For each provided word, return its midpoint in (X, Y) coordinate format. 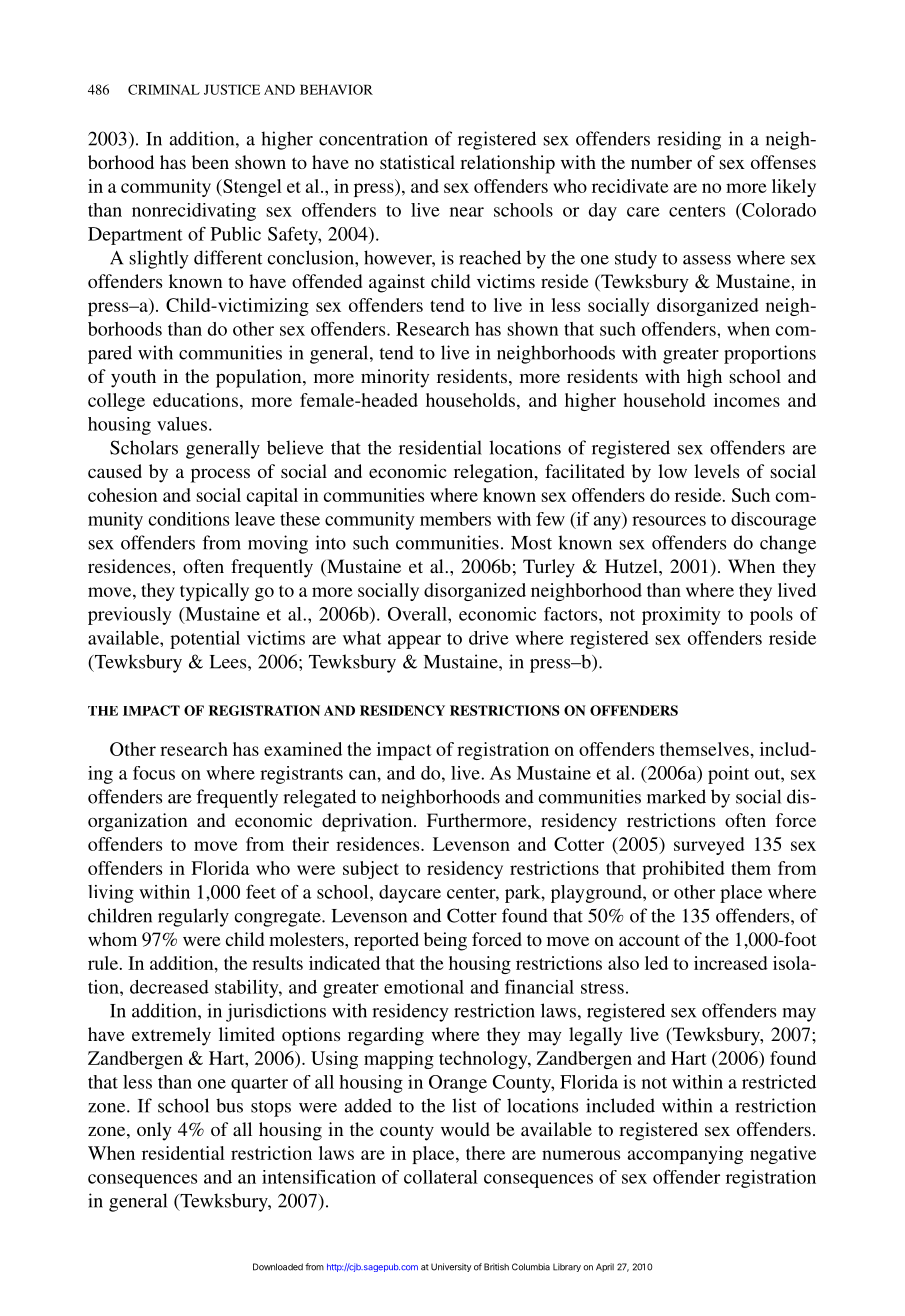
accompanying (685, 1155)
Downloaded (278, 1267)
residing (689, 140)
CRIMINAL (164, 89)
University (451, 1267)
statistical (417, 162)
